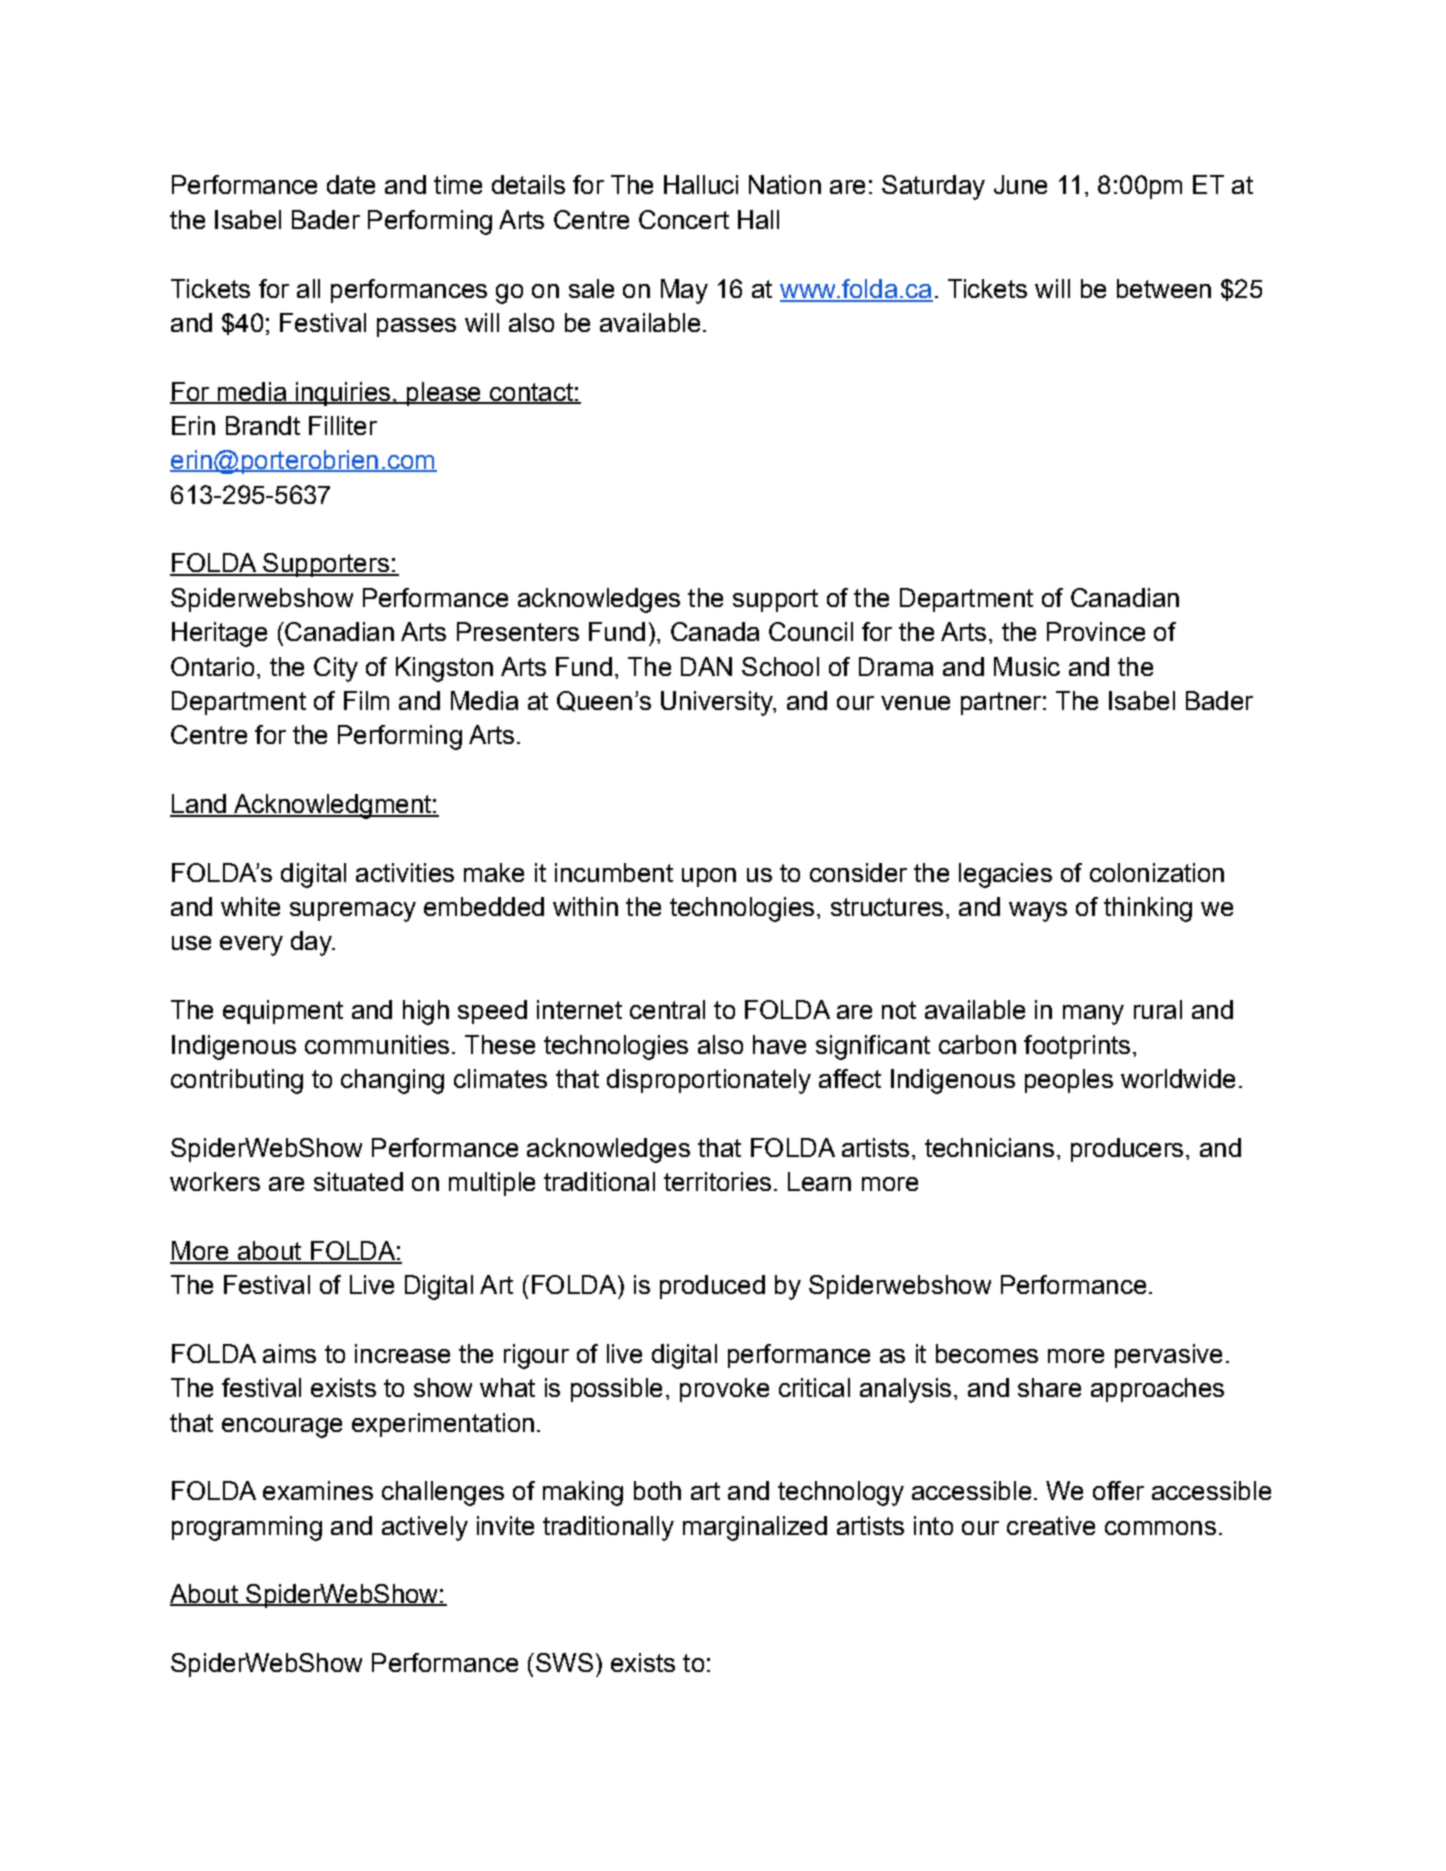 The width and height of the screenshot is (1446, 1871). What do you see at coordinates (1020, 184) in the screenshot?
I see `June` at bounding box center [1020, 184].
